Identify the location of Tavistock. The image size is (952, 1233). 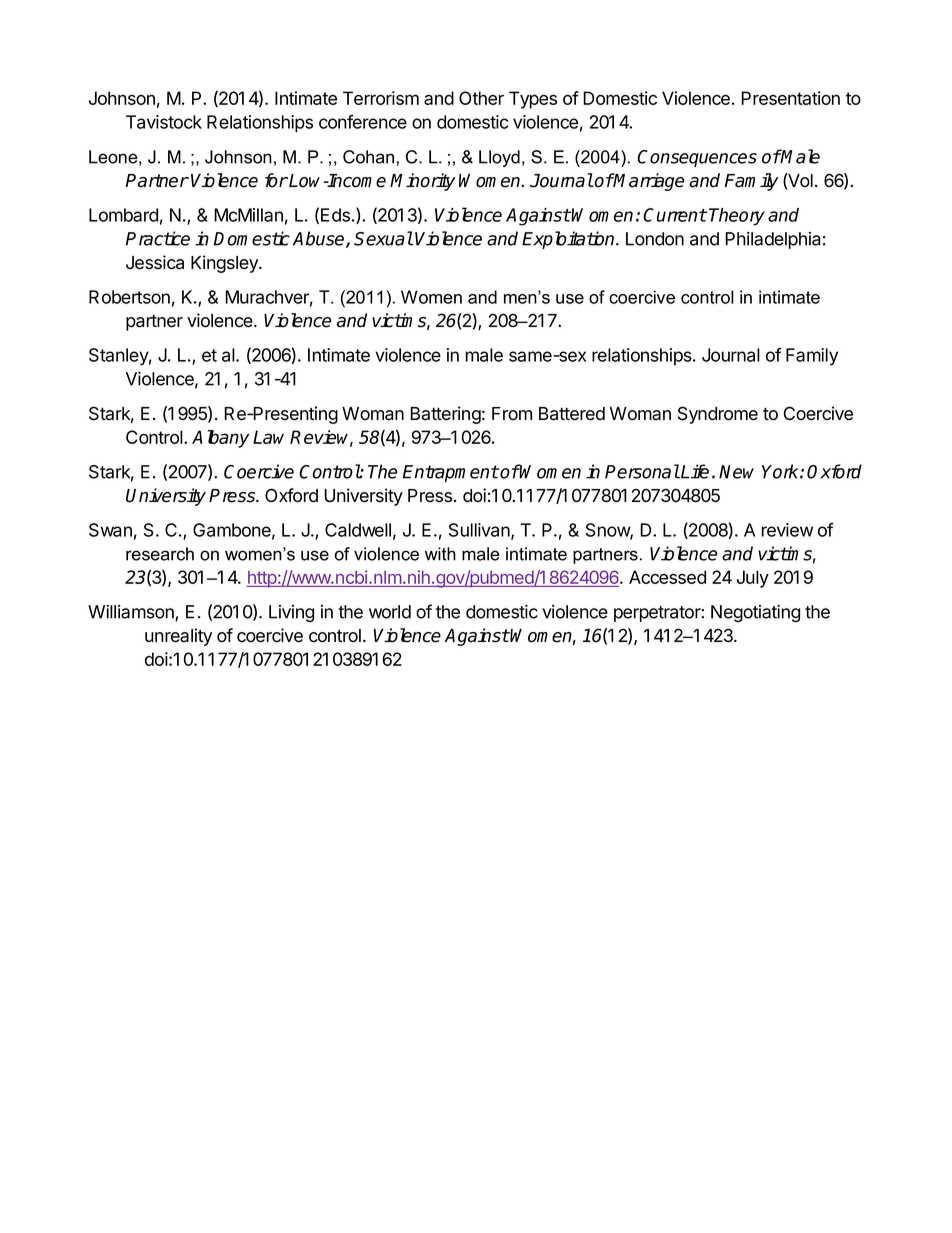
(164, 122).
